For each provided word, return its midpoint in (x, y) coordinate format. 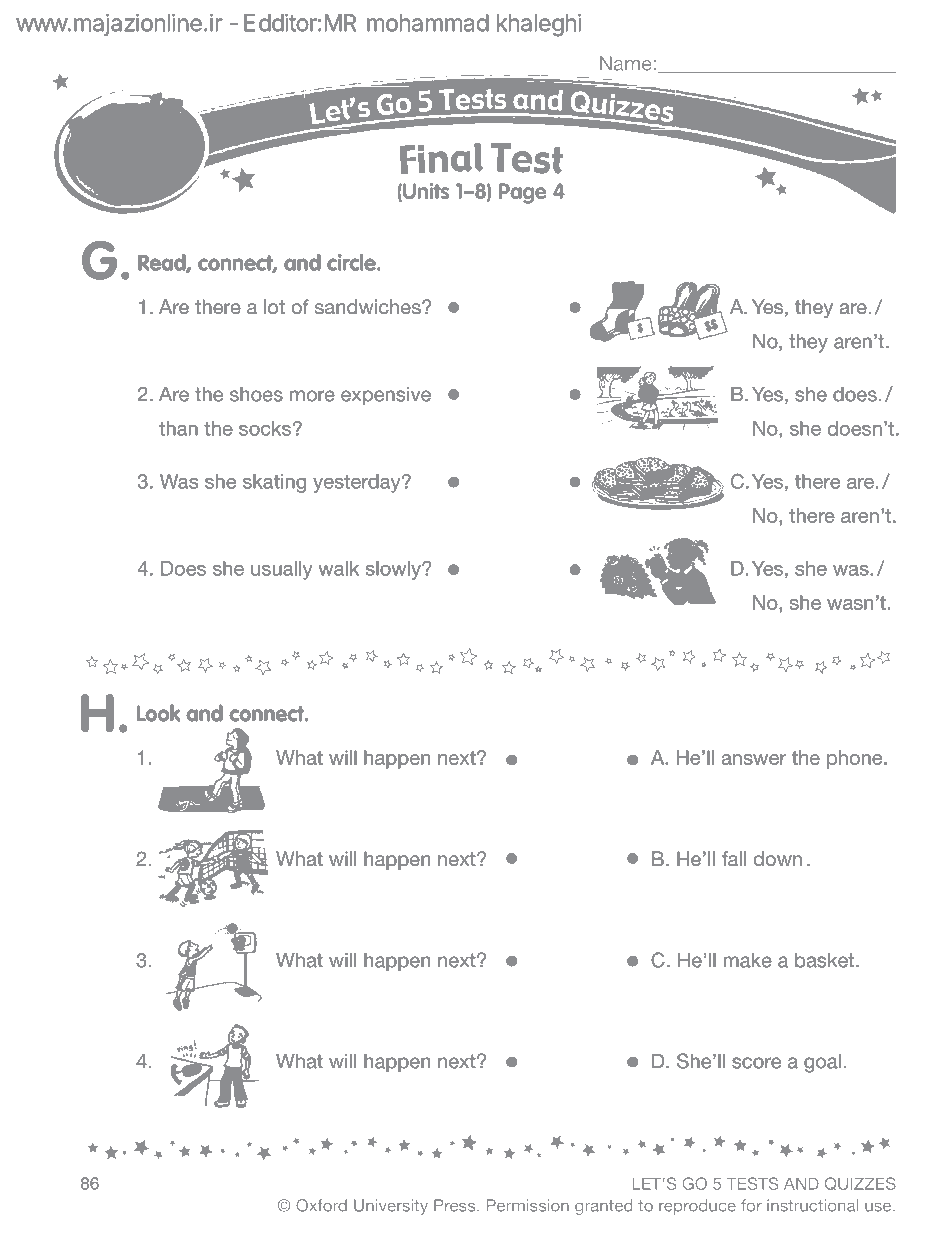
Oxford (321, 1205)
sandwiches (369, 307)
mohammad (428, 23)
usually (282, 570)
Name (626, 63)
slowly (394, 570)
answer (754, 759)
